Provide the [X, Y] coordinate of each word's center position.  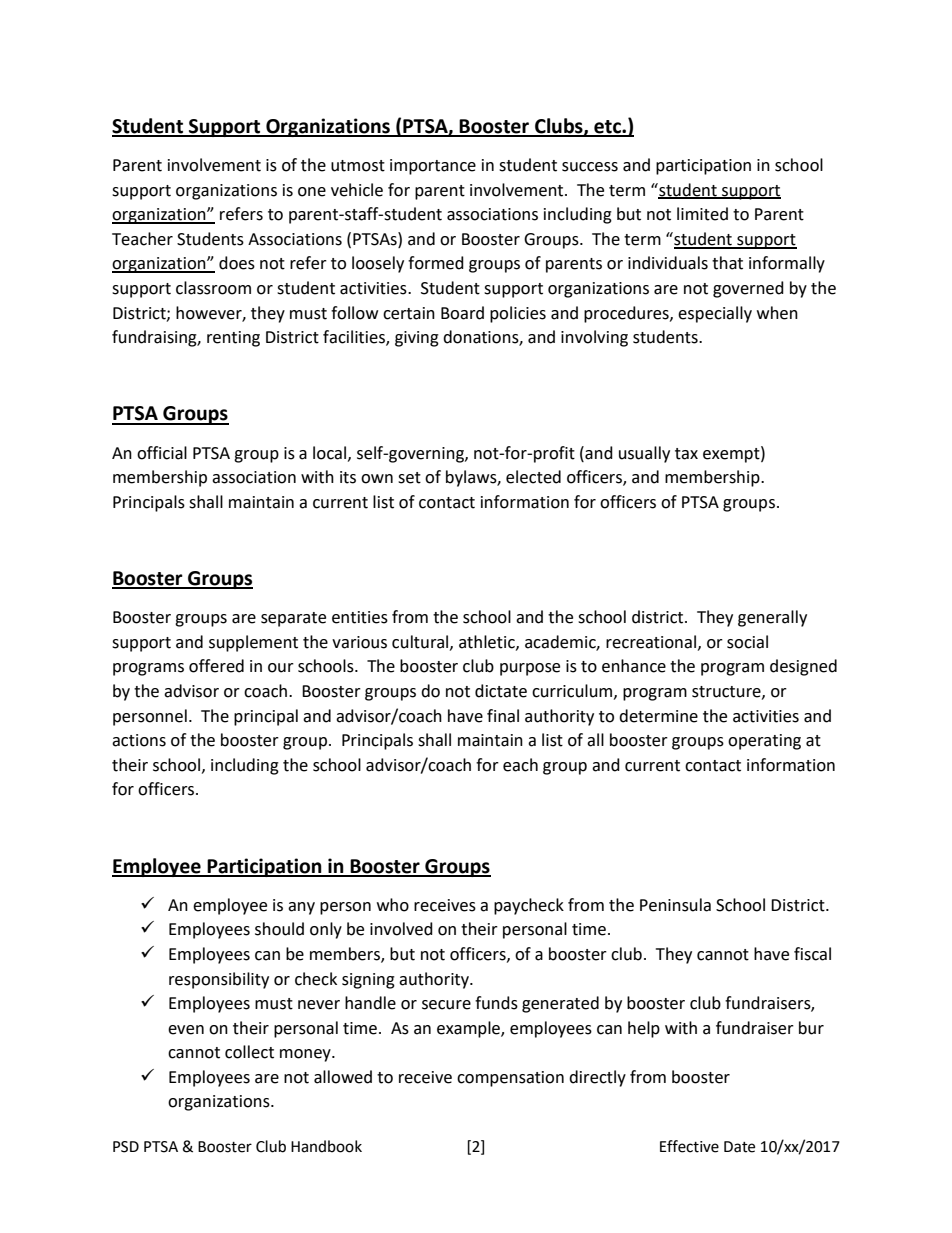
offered [216, 666]
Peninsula [675, 905]
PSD [126, 1147]
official [162, 453]
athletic [488, 642]
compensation [510, 1079]
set [409, 478]
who [393, 905]
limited [702, 214]
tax [686, 454]
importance [433, 167]
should [279, 929]
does [237, 263]
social [747, 642]
